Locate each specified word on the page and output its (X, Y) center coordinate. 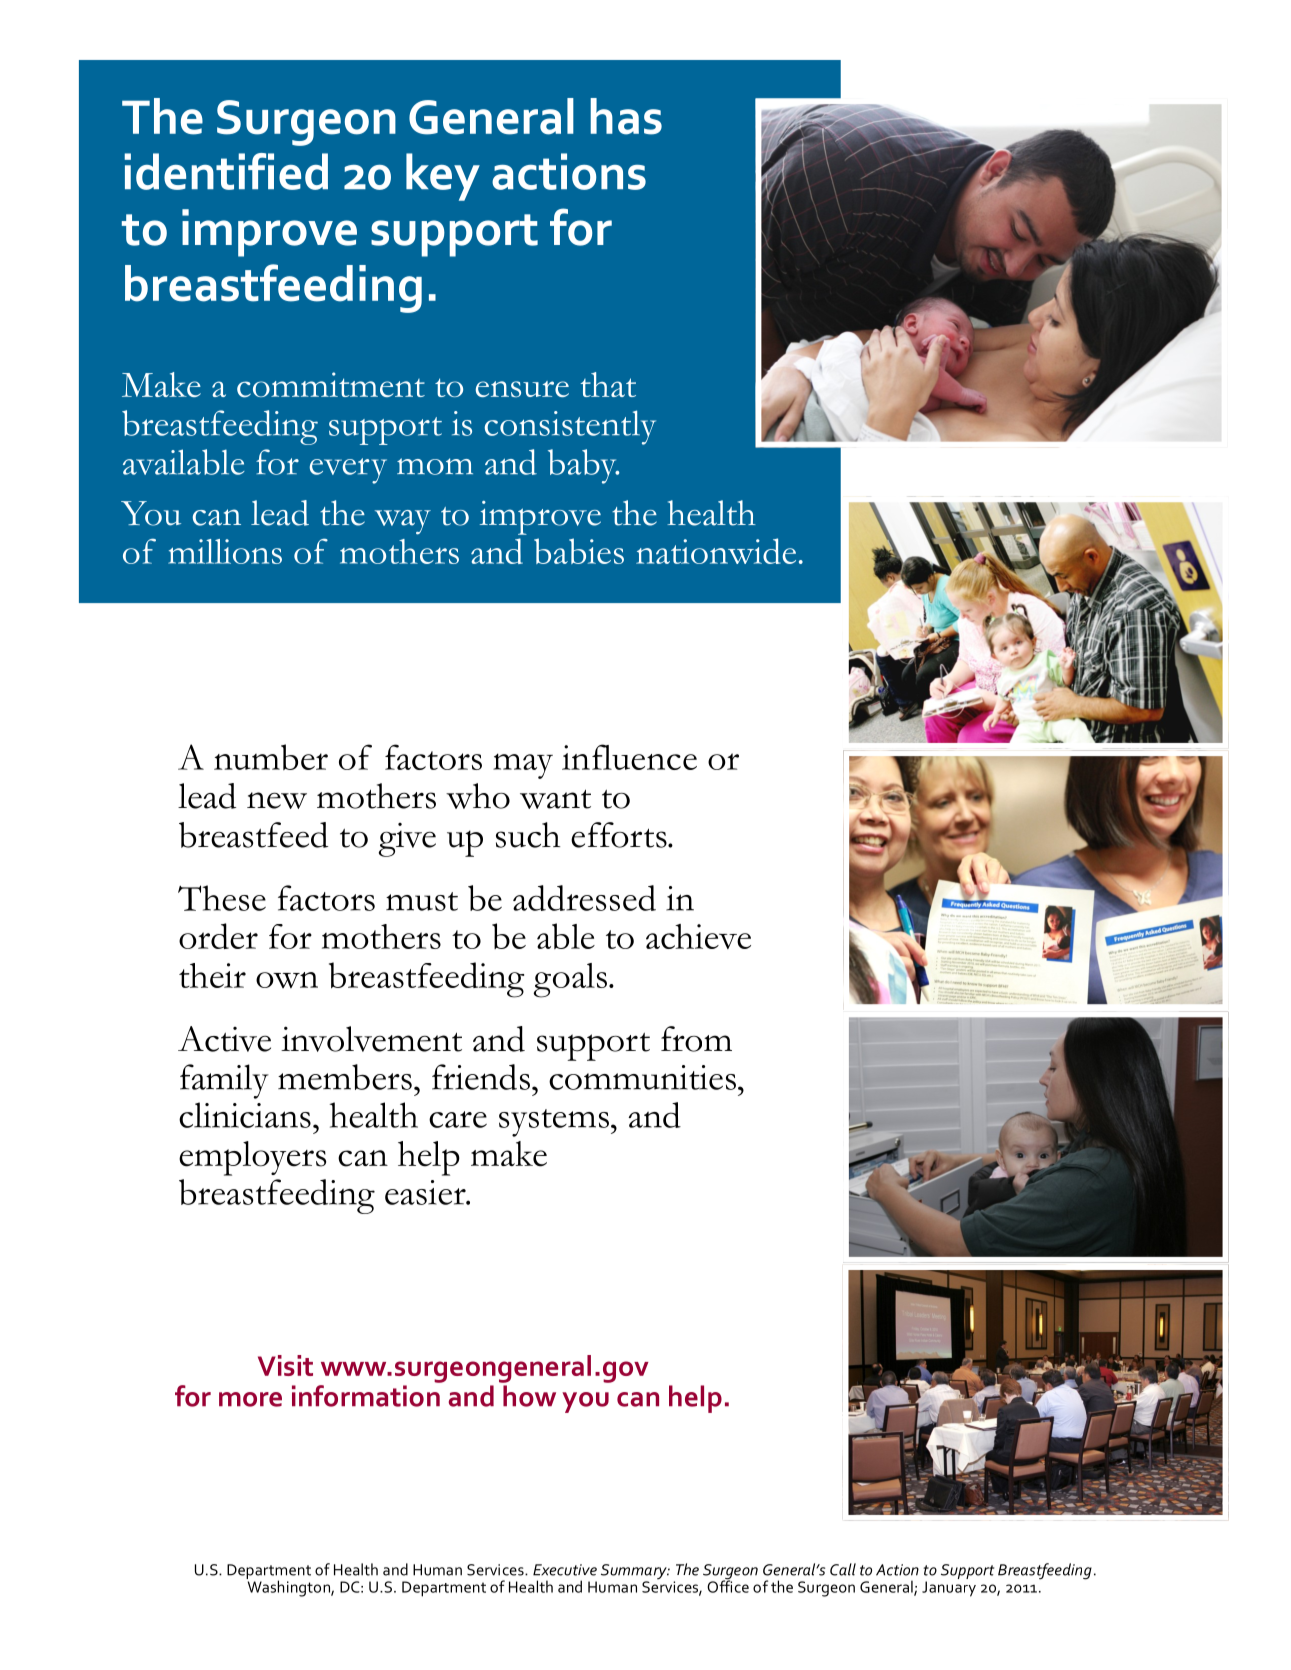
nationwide (716, 551)
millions (225, 551)
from (696, 1039)
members (345, 1077)
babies (579, 551)
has (626, 116)
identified (226, 171)
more (250, 1399)
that (608, 384)
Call (843, 1569)
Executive (565, 1570)
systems (554, 1123)
